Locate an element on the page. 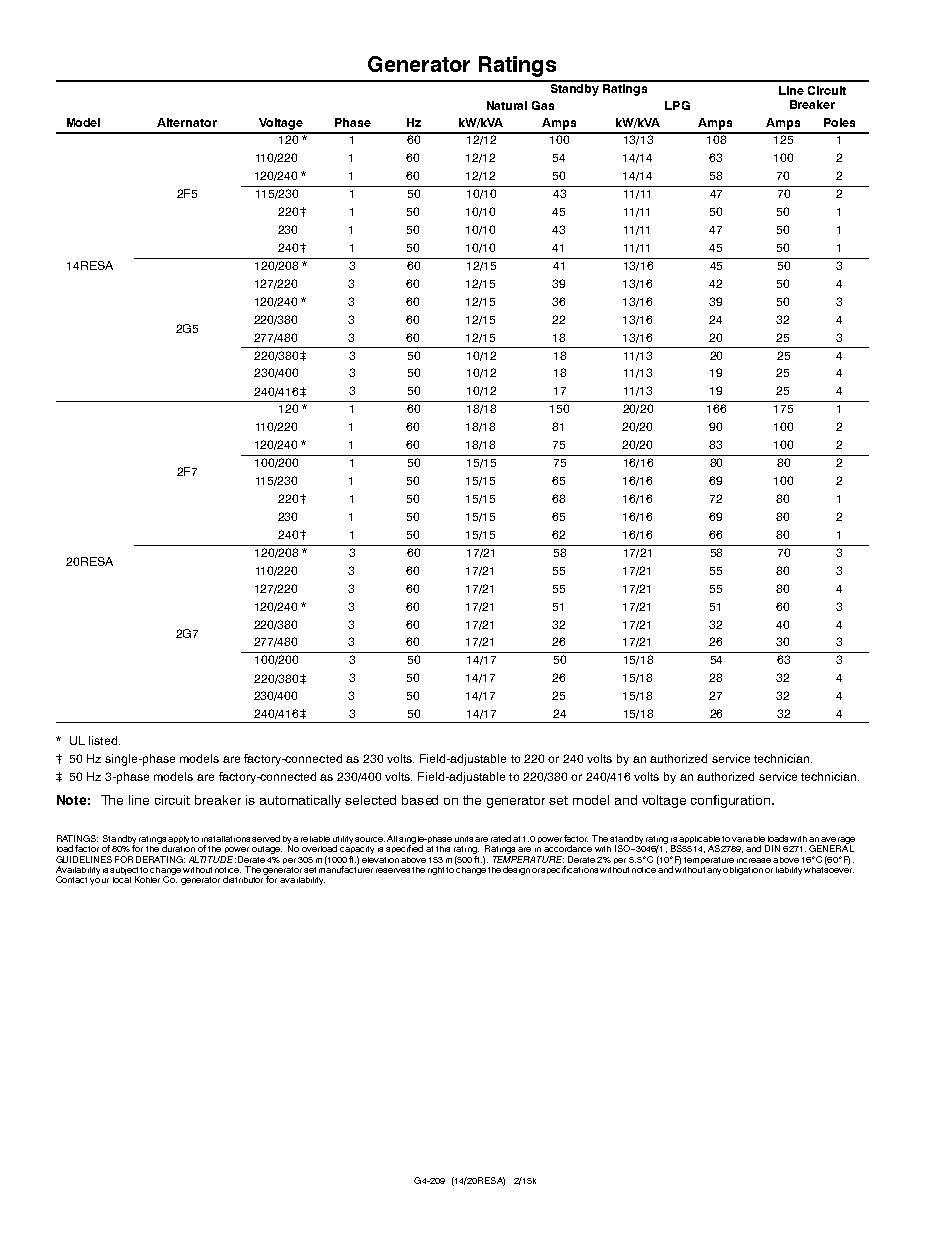  LPG is located at coordinates (677, 105).
